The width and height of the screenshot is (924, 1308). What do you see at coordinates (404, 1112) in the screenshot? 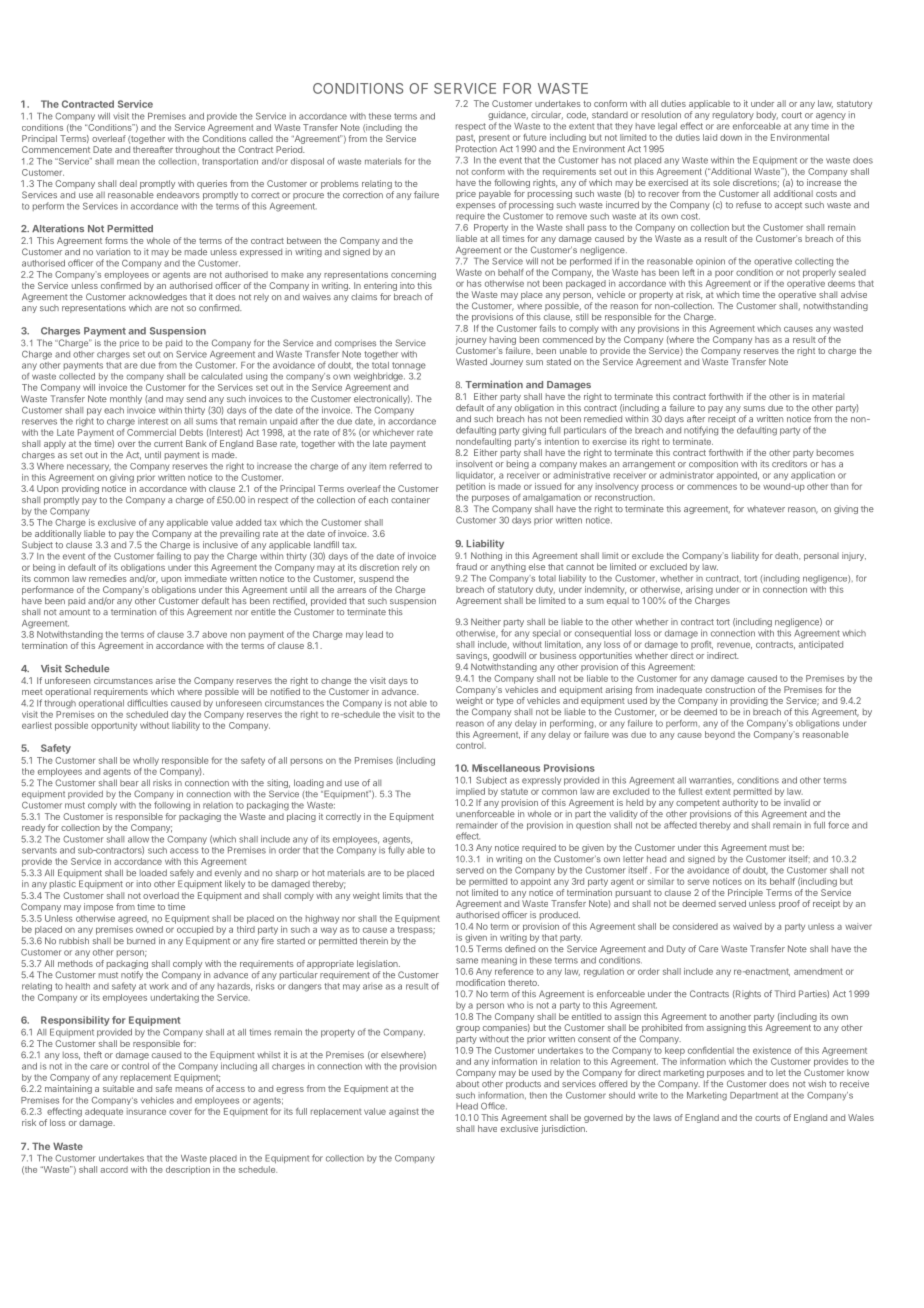
I see `against` at bounding box center [404, 1112].
